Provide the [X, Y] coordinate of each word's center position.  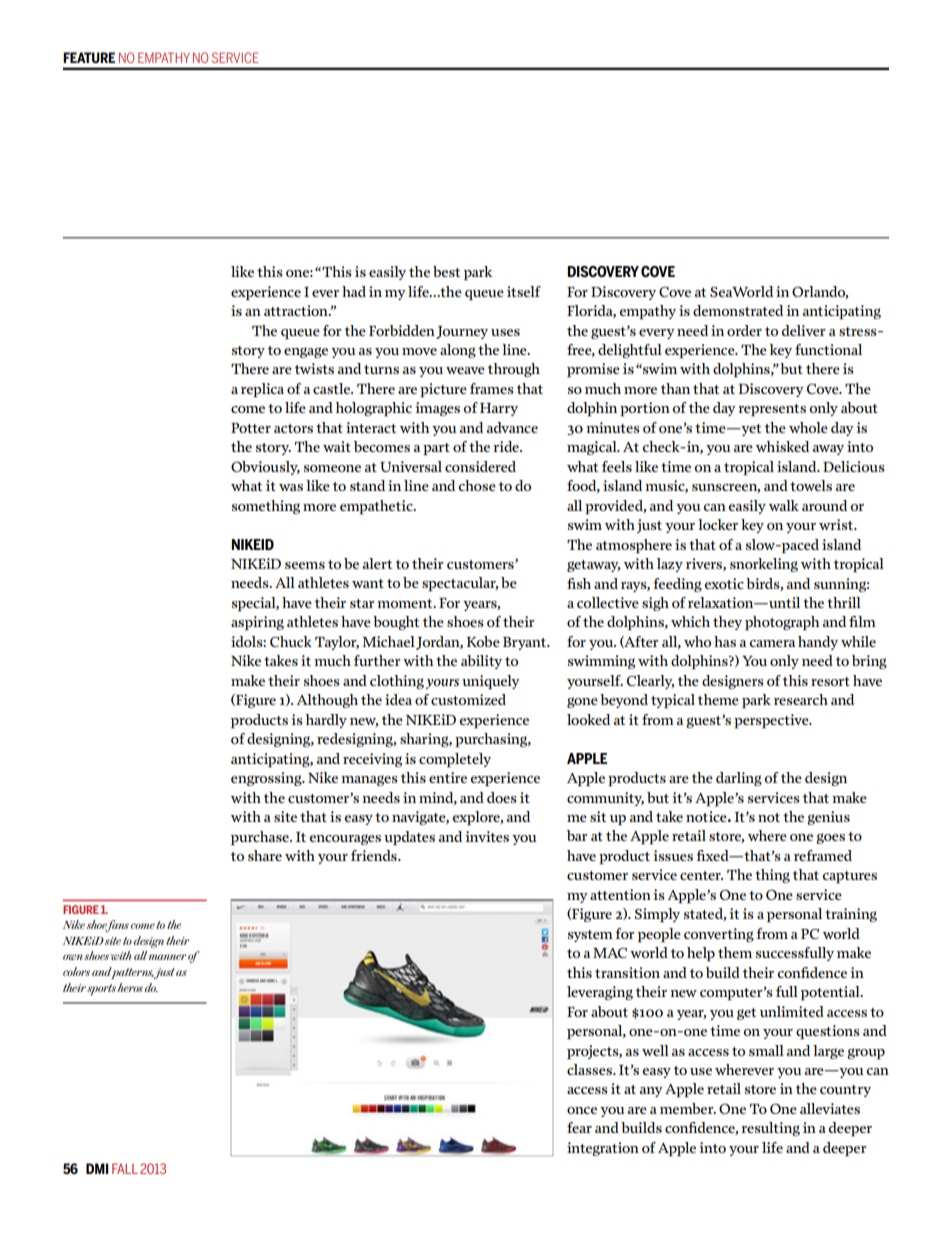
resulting [770, 1129]
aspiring [257, 623]
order [744, 330]
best [446, 271]
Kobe [483, 641]
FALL [125, 1168]
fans [116, 926]
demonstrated [738, 310]
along [458, 351]
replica [262, 390]
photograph [782, 623]
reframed [823, 855]
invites [487, 836]
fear [579, 1127]
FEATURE [89, 57]
